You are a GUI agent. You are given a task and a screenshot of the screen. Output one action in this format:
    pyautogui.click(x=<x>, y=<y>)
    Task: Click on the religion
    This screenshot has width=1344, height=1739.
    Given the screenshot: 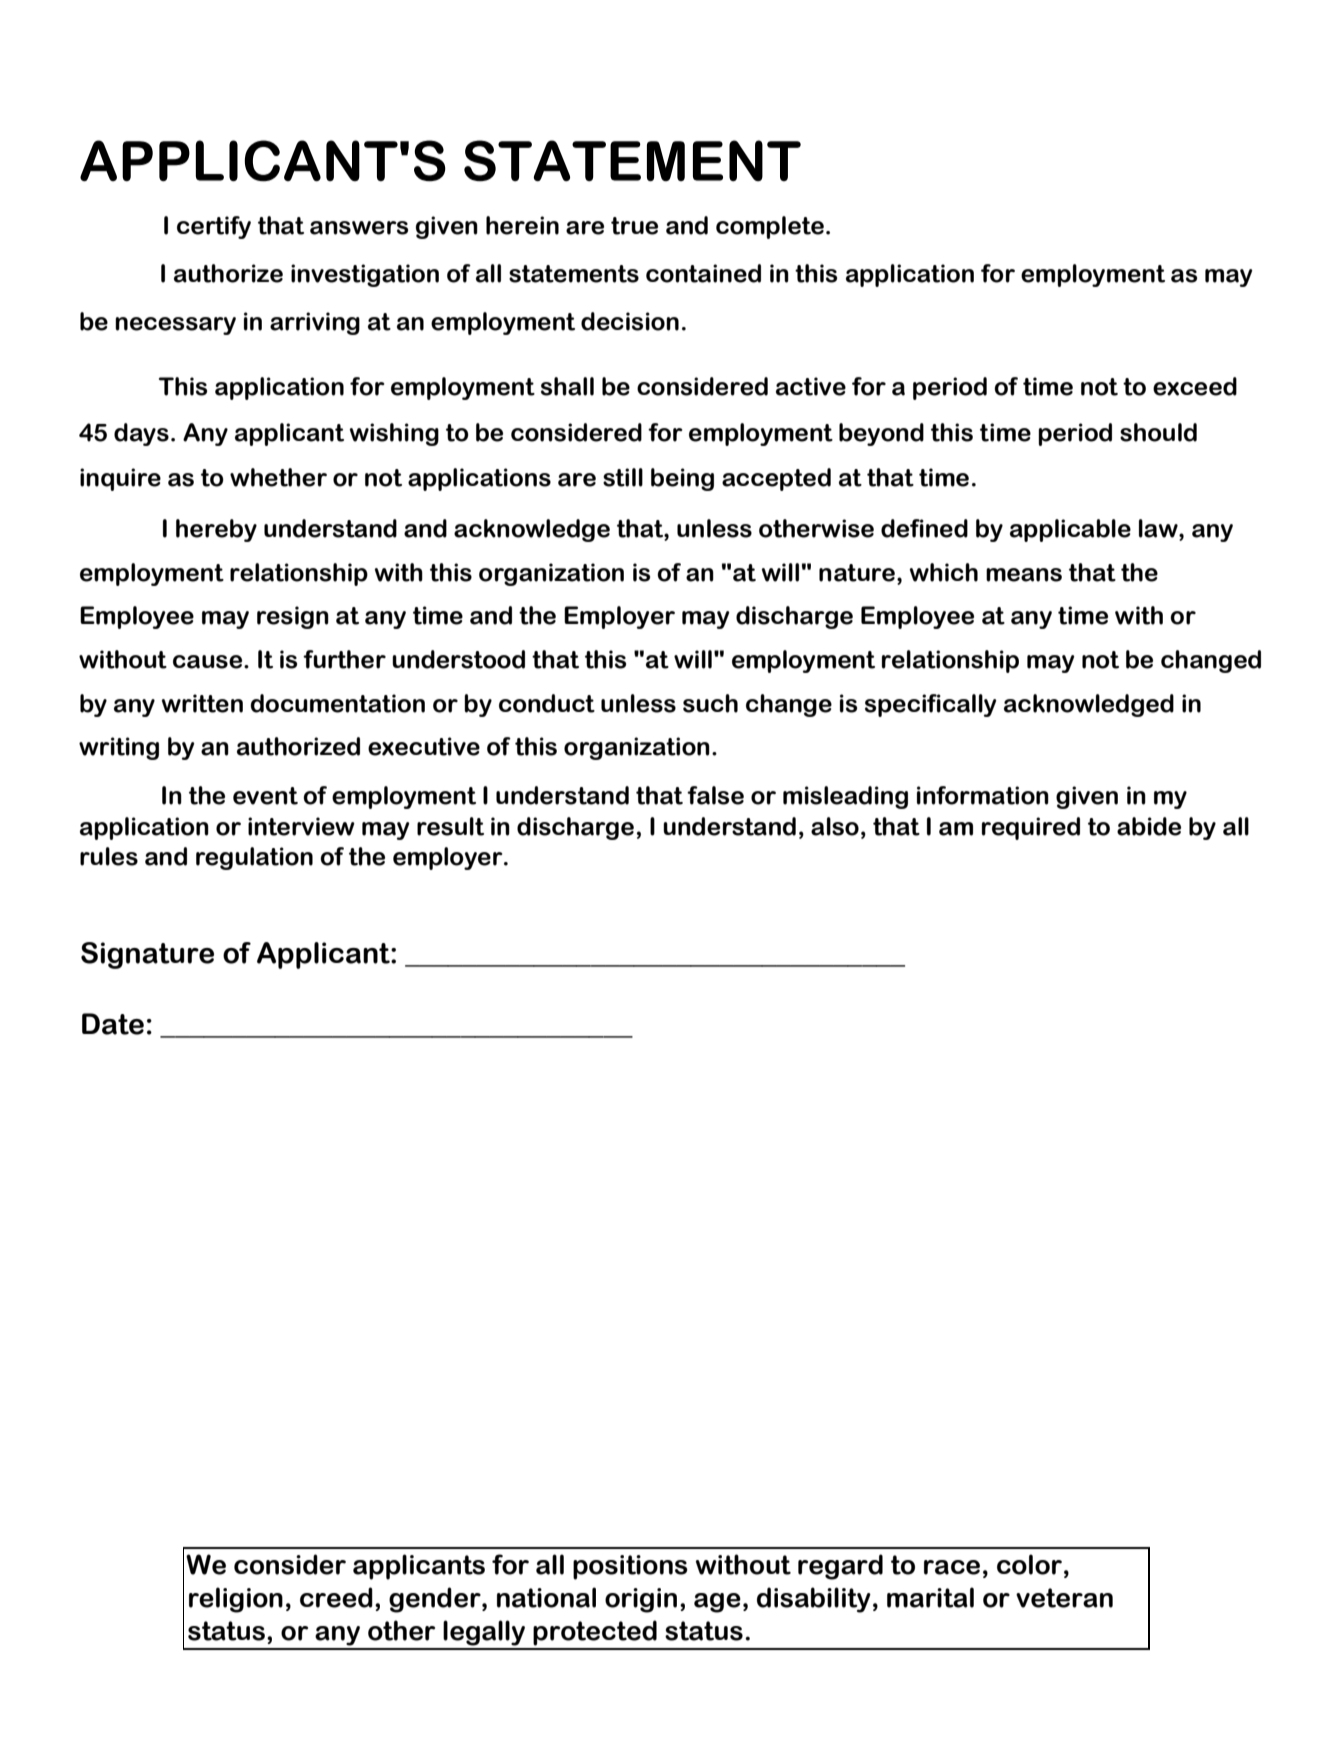 What is the action you would take?
    pyautogui.click(x=236, y=1600)
